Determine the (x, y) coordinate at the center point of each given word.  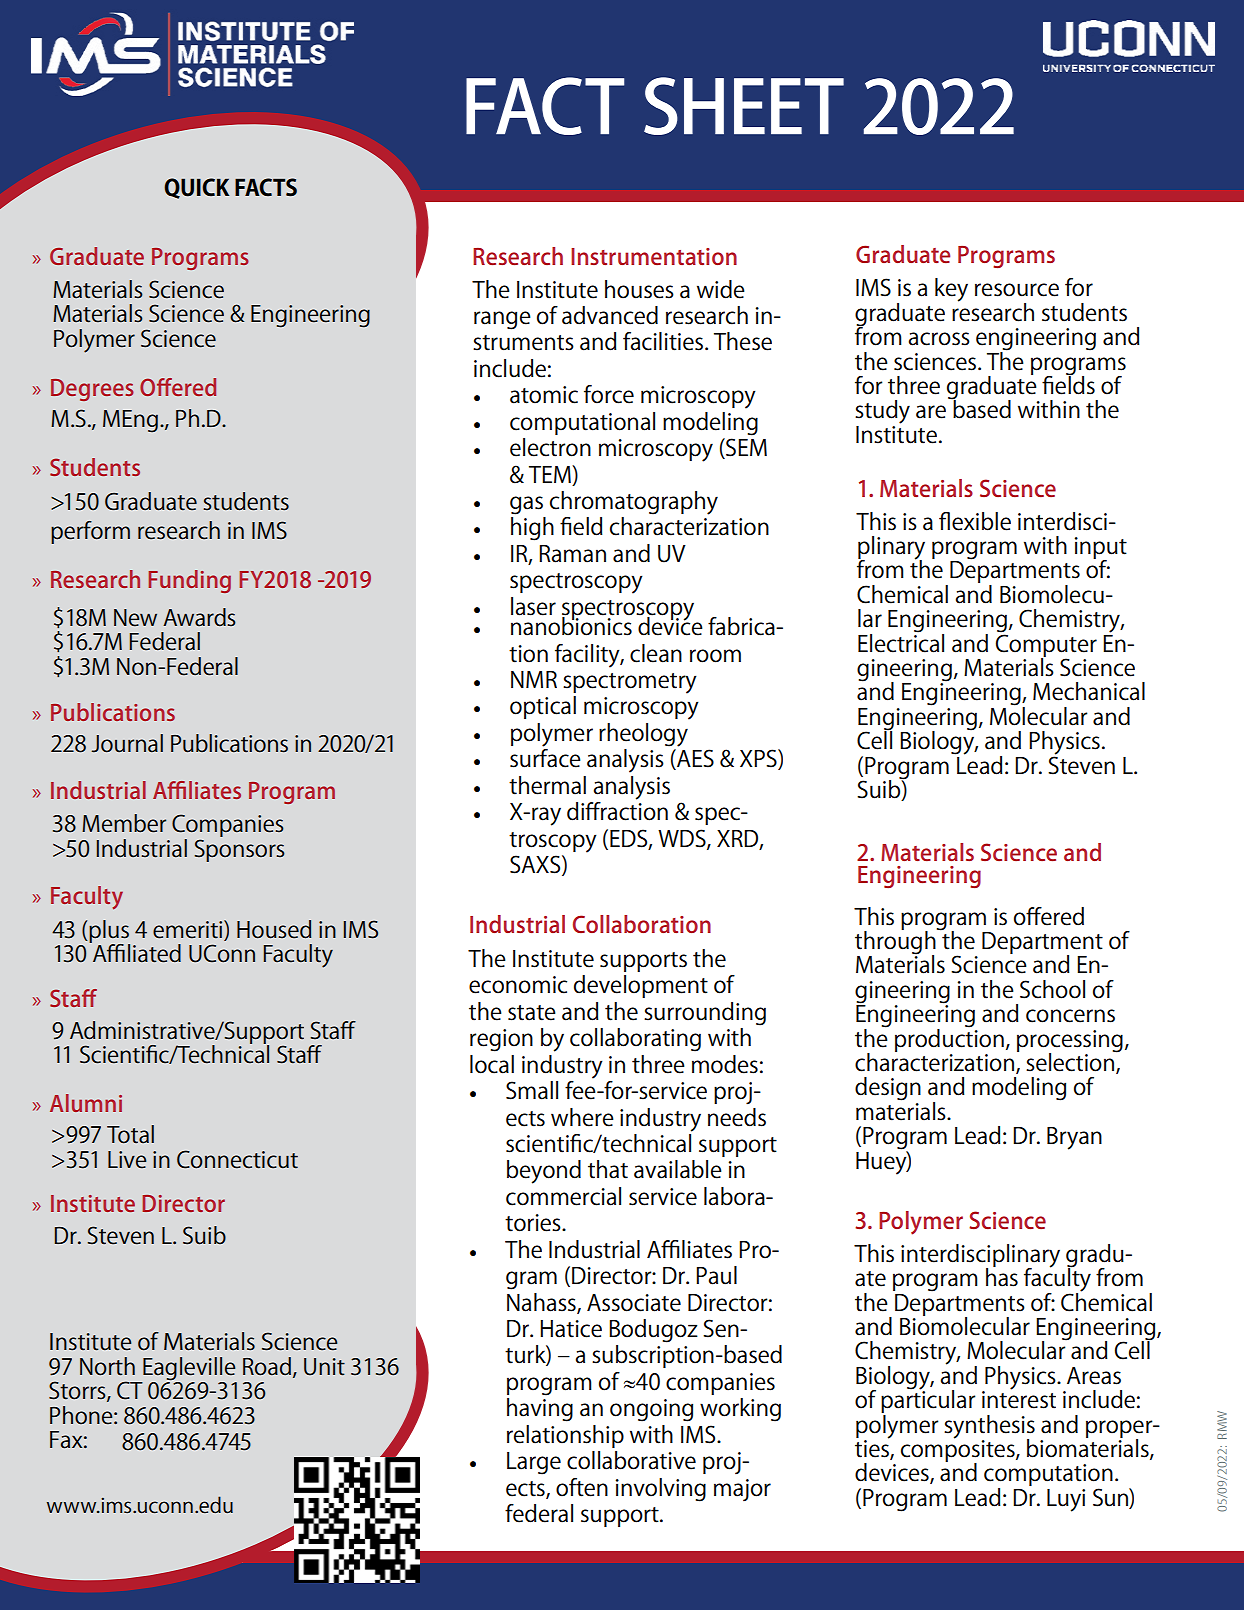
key (951, 290)
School (1052, 989)
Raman (572, 554)
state (532, 1013)
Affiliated (136, 952)
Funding (189, 581)
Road (267, 1366)
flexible (975, 521)
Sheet (744, 106)
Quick (196, 188)
